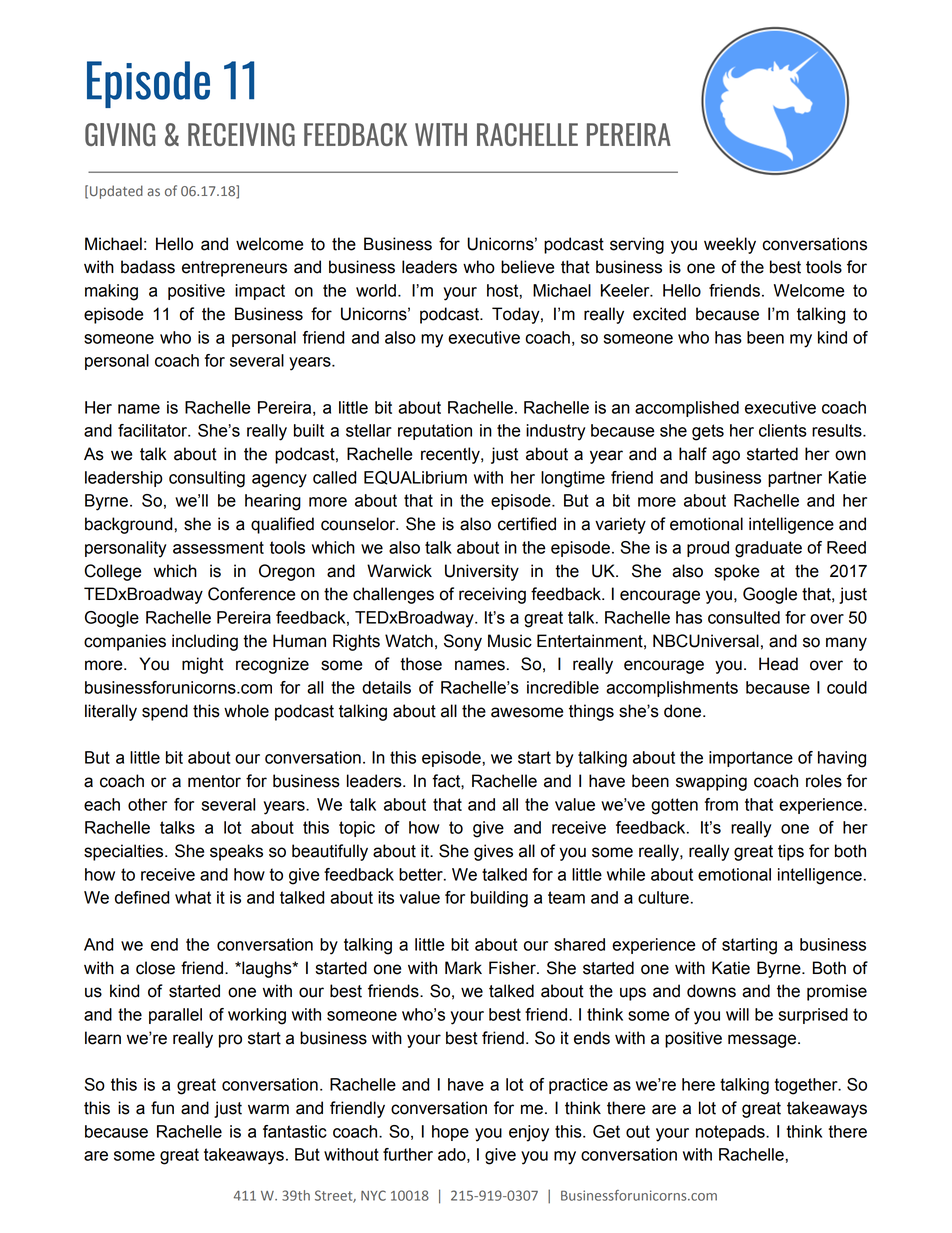 The image size is (952, 1233). What do you see at coordinates (193, 897) in the screenshot?
I see `what` at bounding box center [193, 897].
